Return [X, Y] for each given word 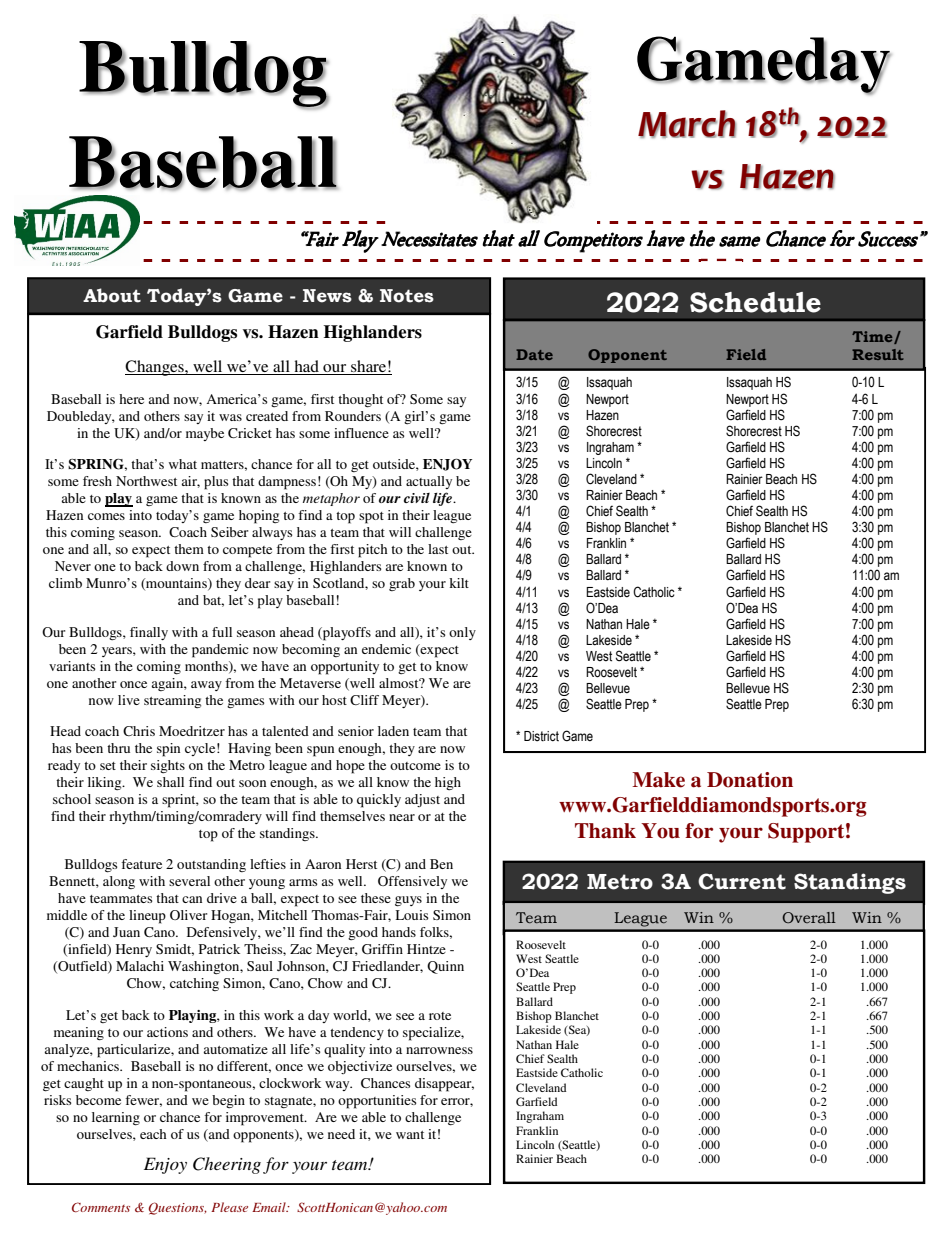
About [112, 295]
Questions [178, 1208]
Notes [407, 296]
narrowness [439, 1050]
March [687, 124]
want [410, 1135]
